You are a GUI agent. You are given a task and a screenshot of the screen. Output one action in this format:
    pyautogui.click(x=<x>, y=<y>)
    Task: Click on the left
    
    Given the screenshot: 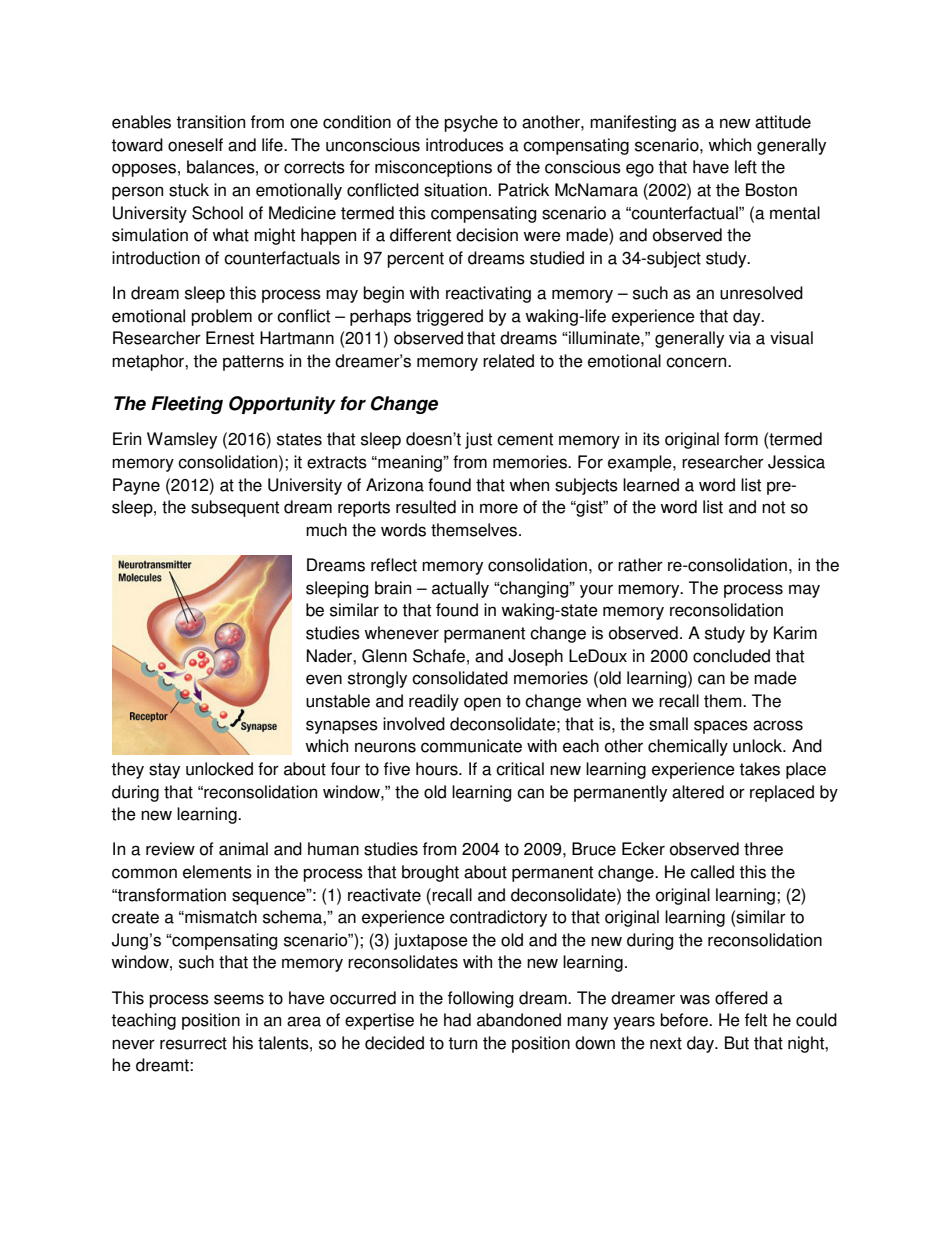 What is the action you would take?
    pyautogui.click(x=746, y=167)
